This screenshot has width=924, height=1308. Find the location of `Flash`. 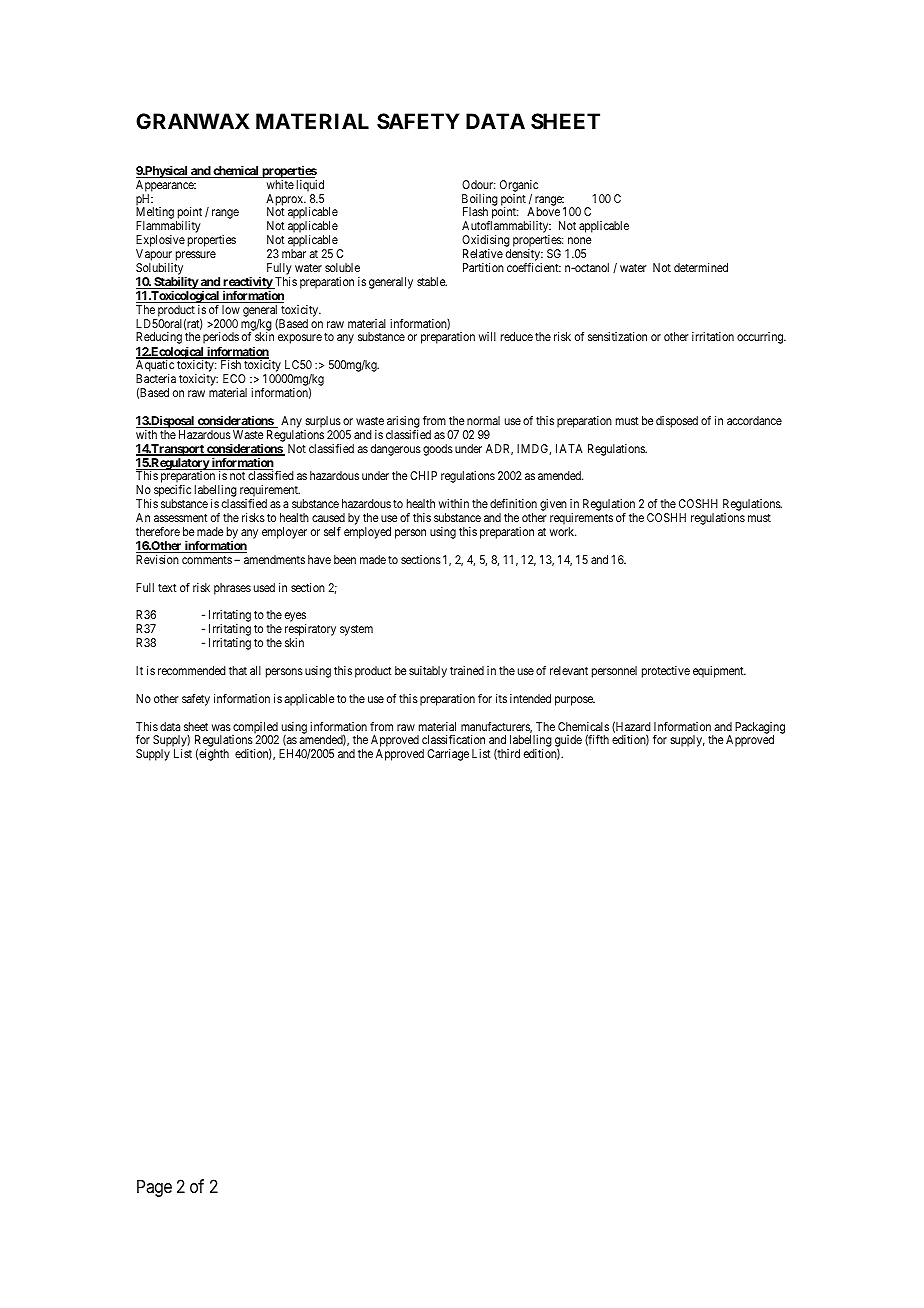

Flash is located at coordinates (475, 211).
